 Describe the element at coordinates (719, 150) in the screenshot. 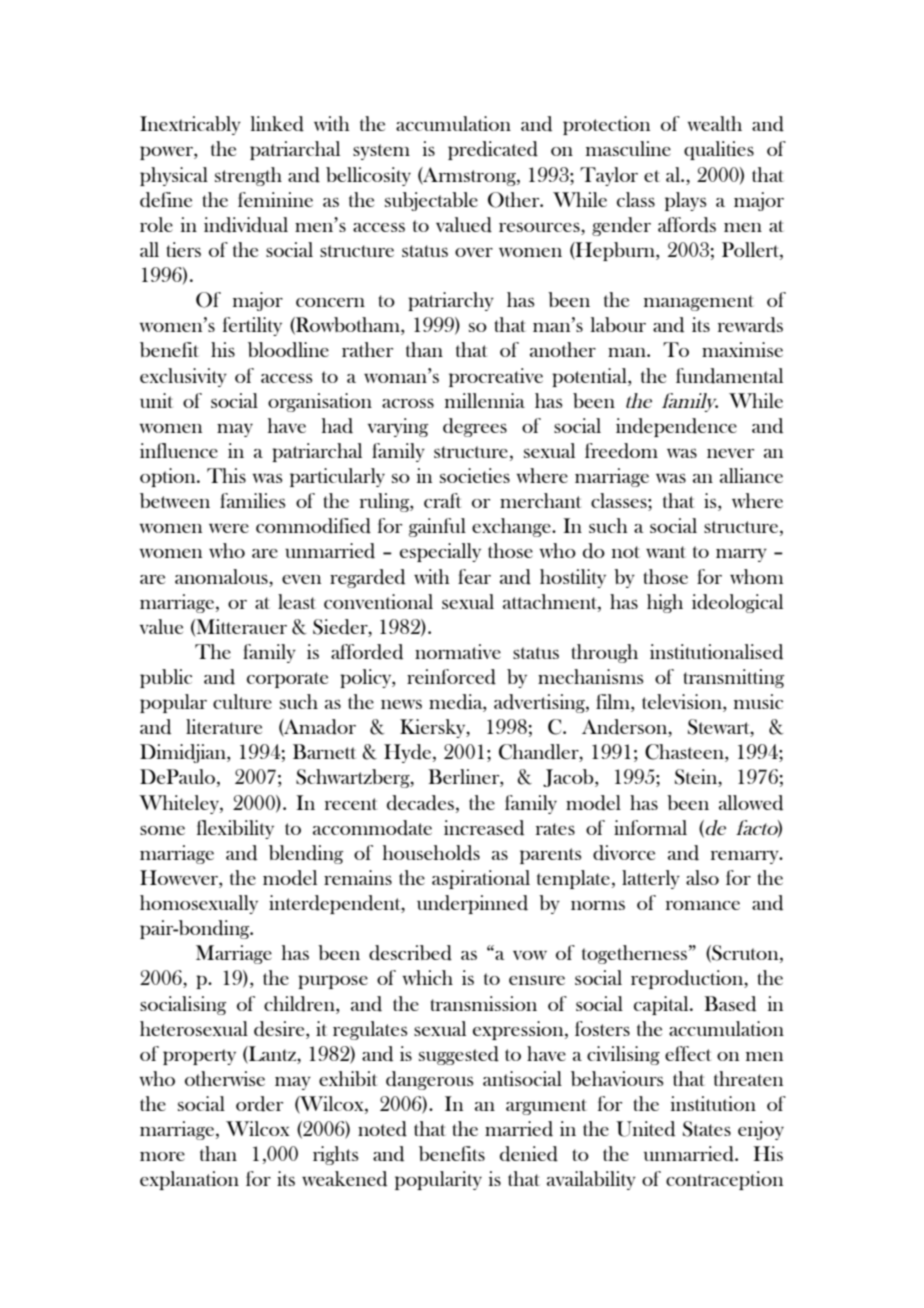

I see `qualities` at that location.
